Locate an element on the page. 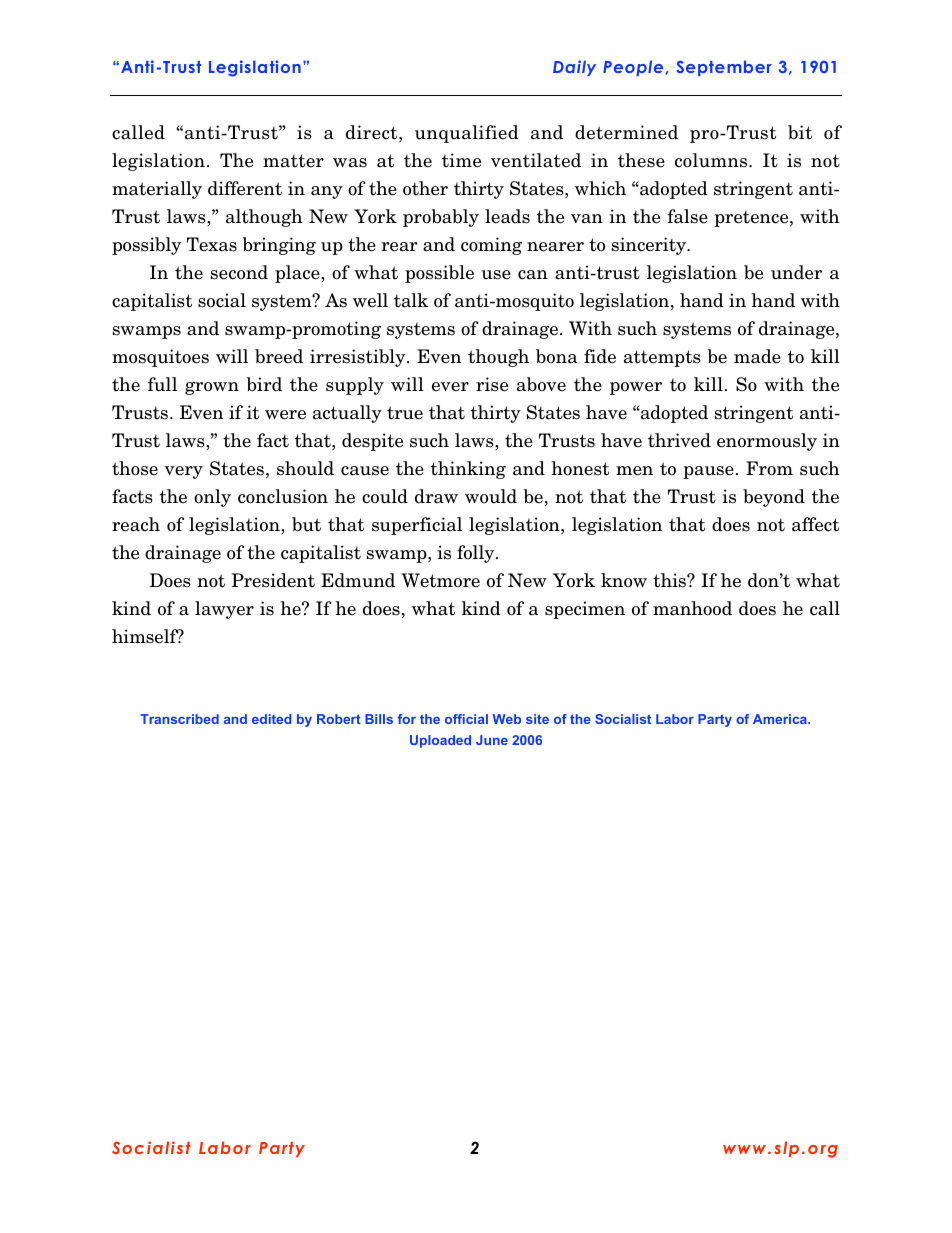 This document has height=1233, width=952. Transcribed is located at coordinates (179, 719).
